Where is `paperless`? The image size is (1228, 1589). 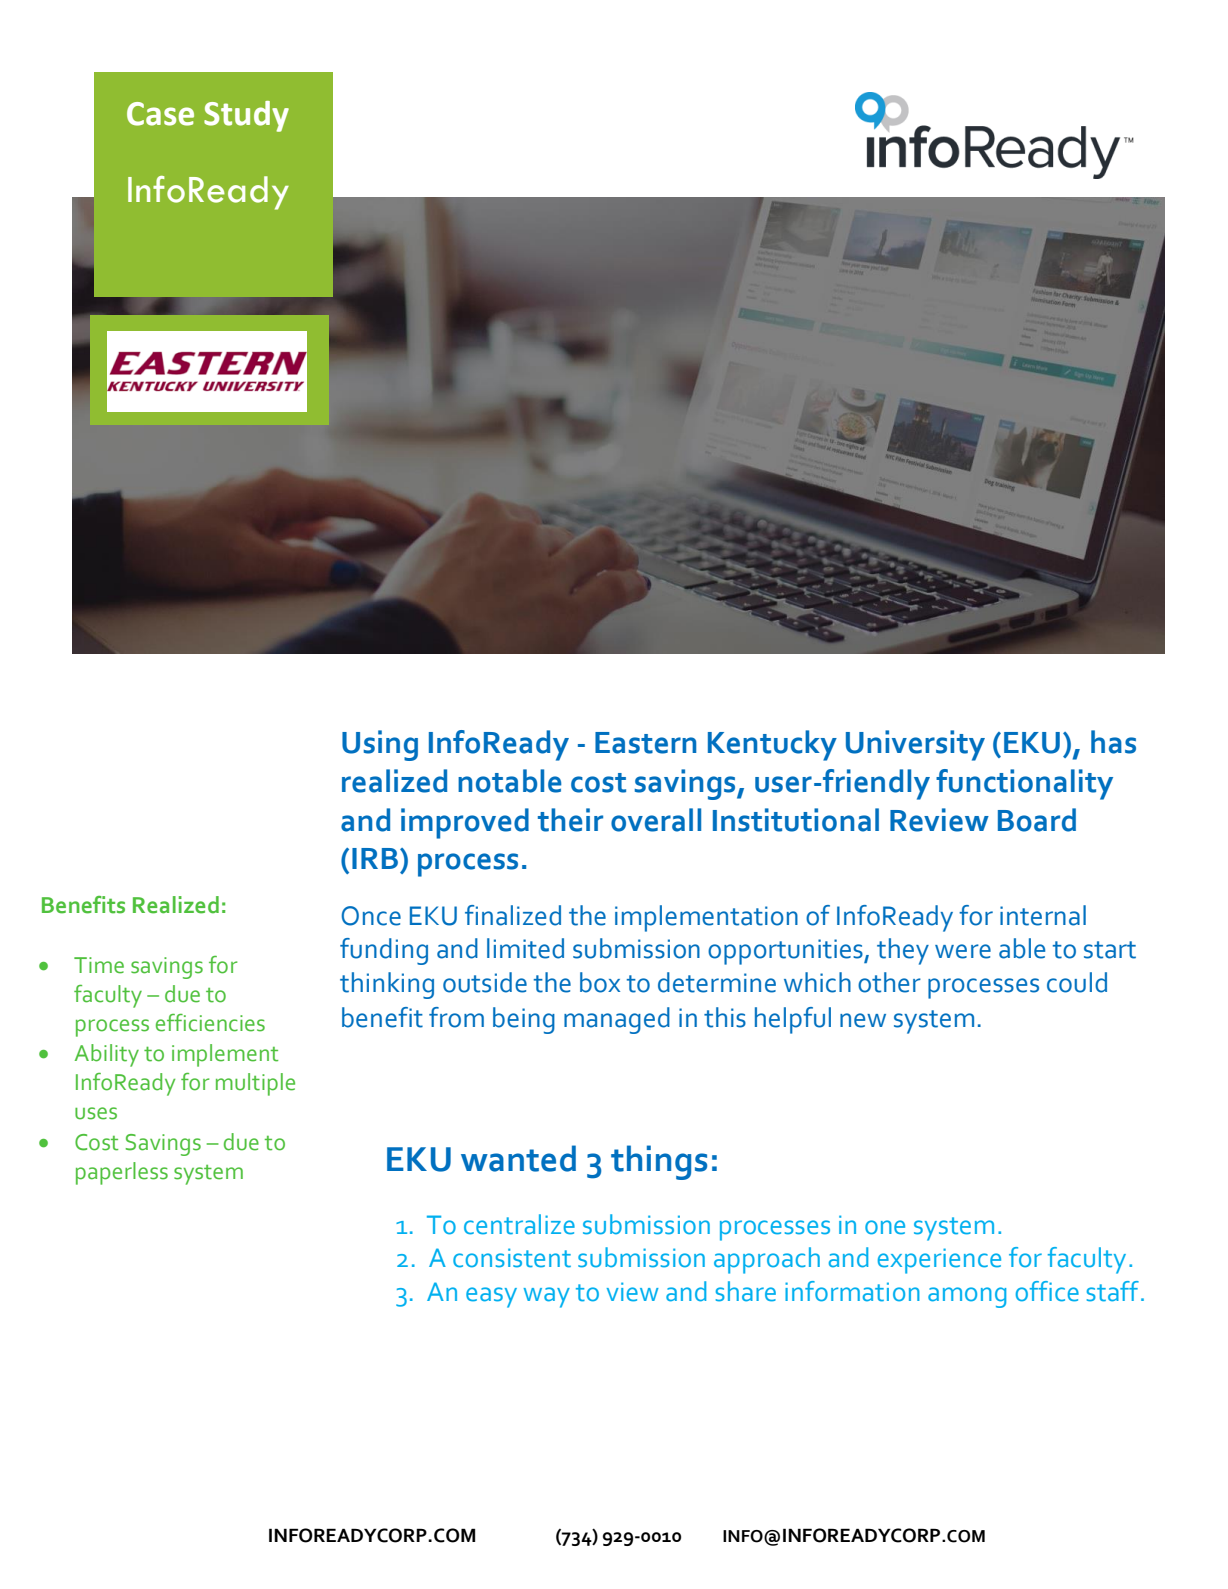
paperless is located at coordinates (122, 1173).
